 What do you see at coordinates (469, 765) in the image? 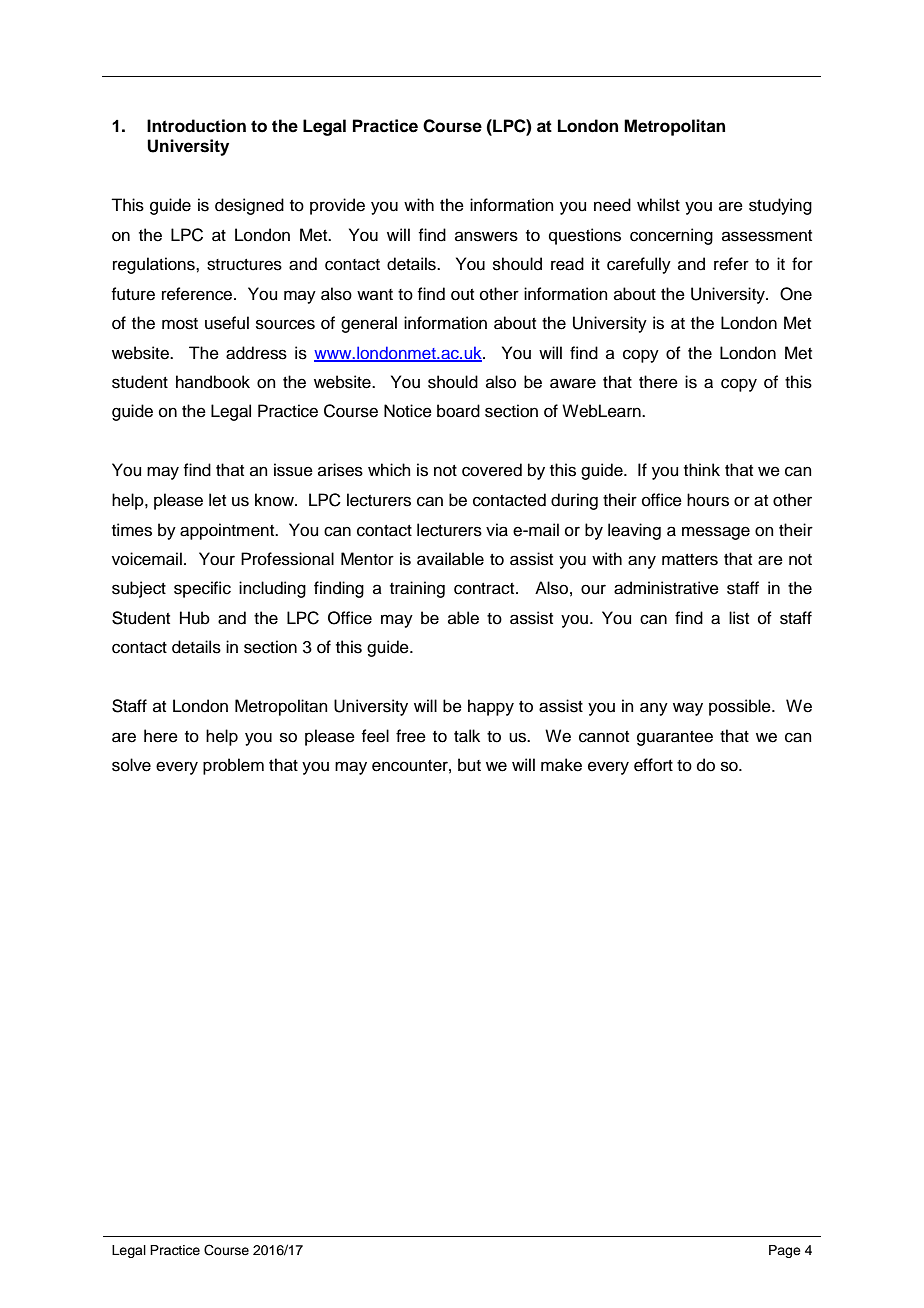
I see `but` at bounding box center [469, 765].
